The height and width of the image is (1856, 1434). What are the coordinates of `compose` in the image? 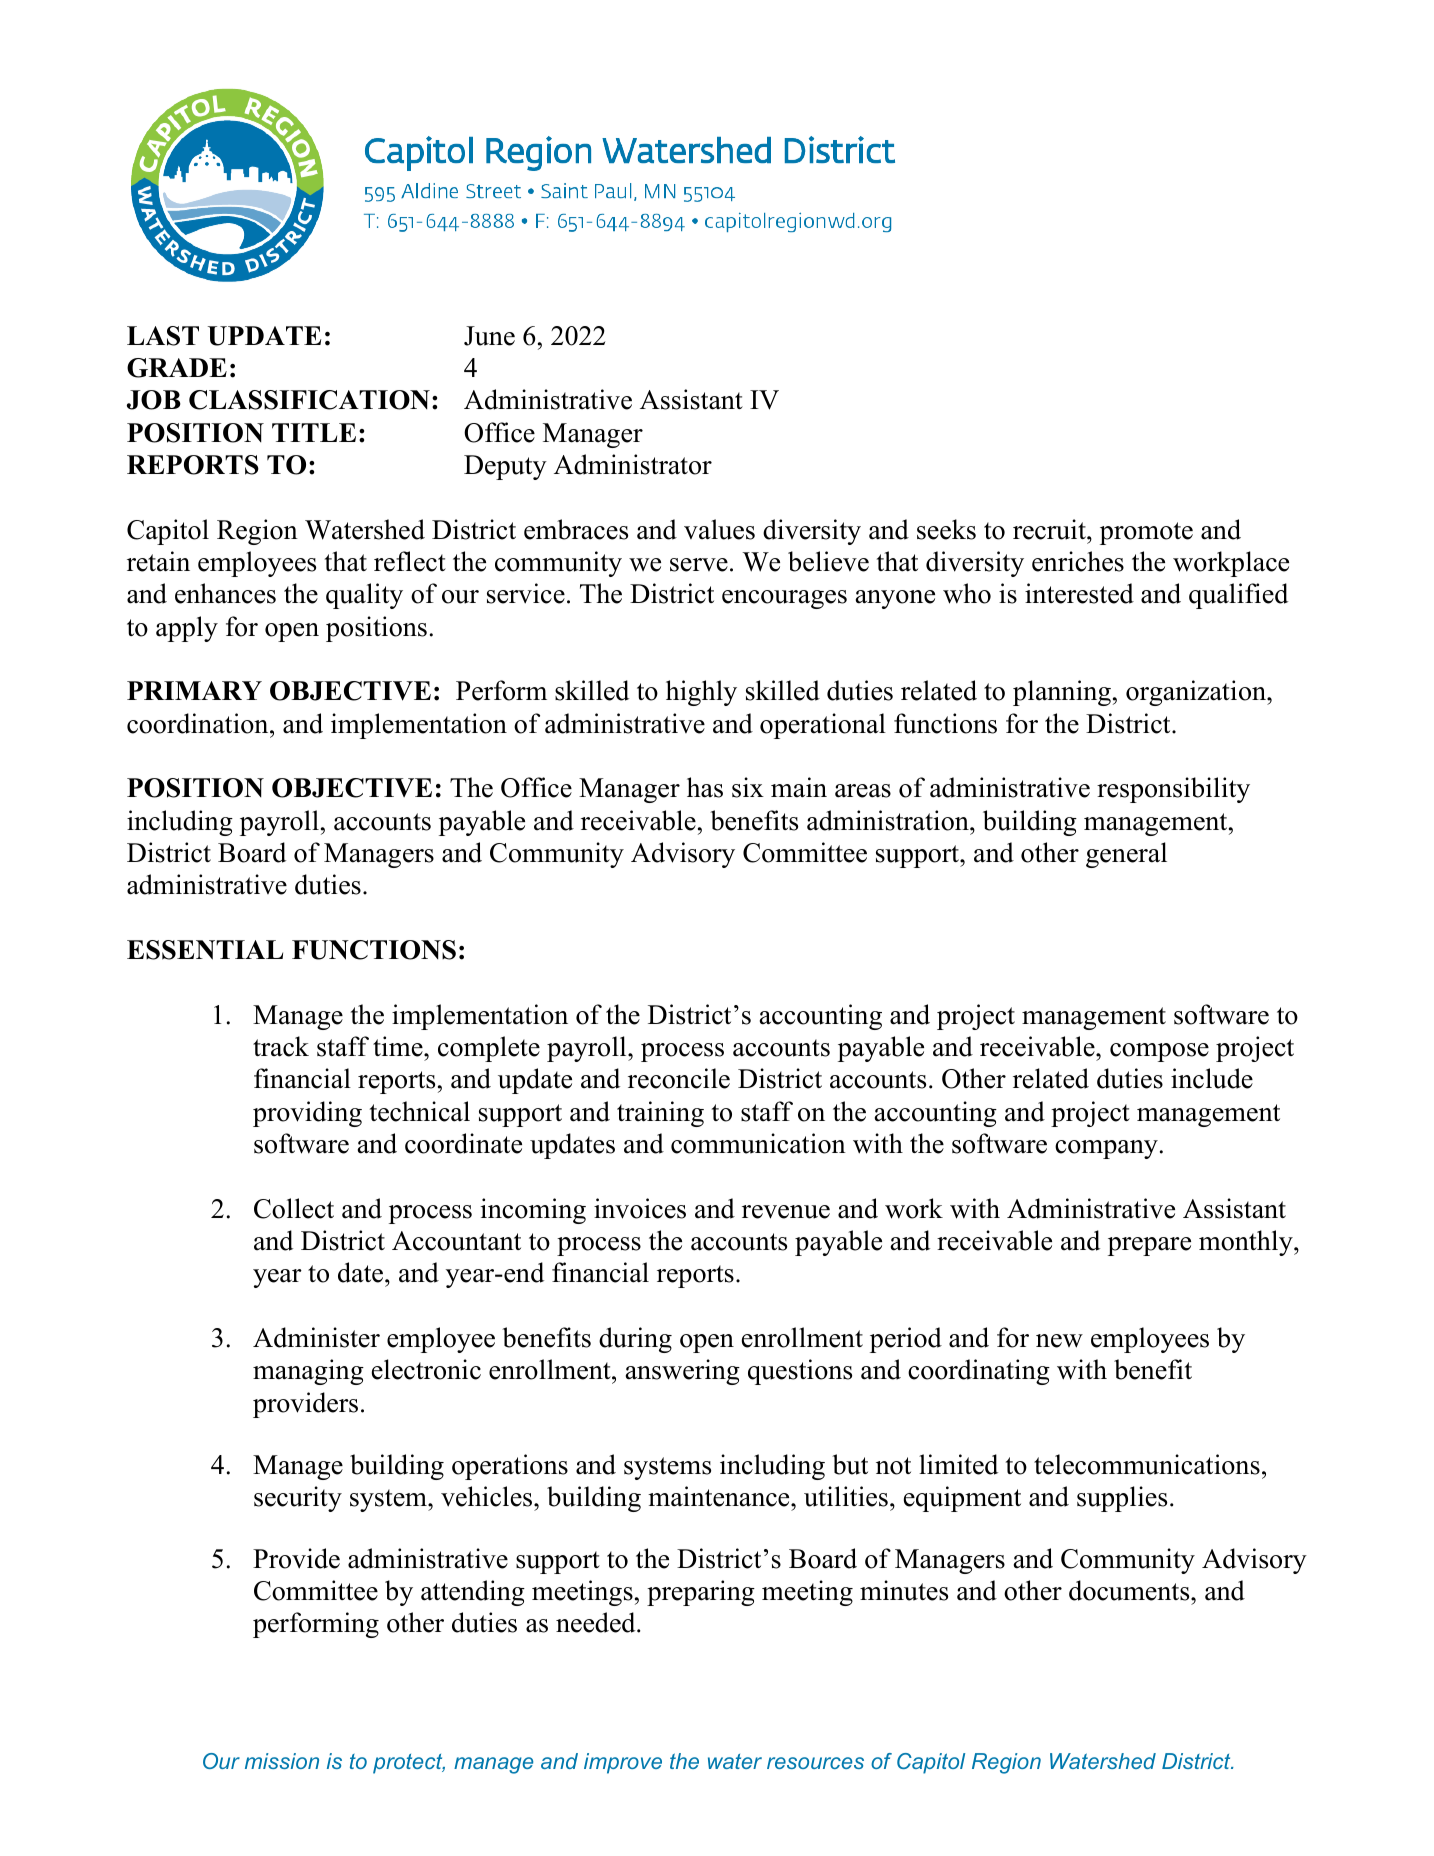 It's located at (1159, 1052).
